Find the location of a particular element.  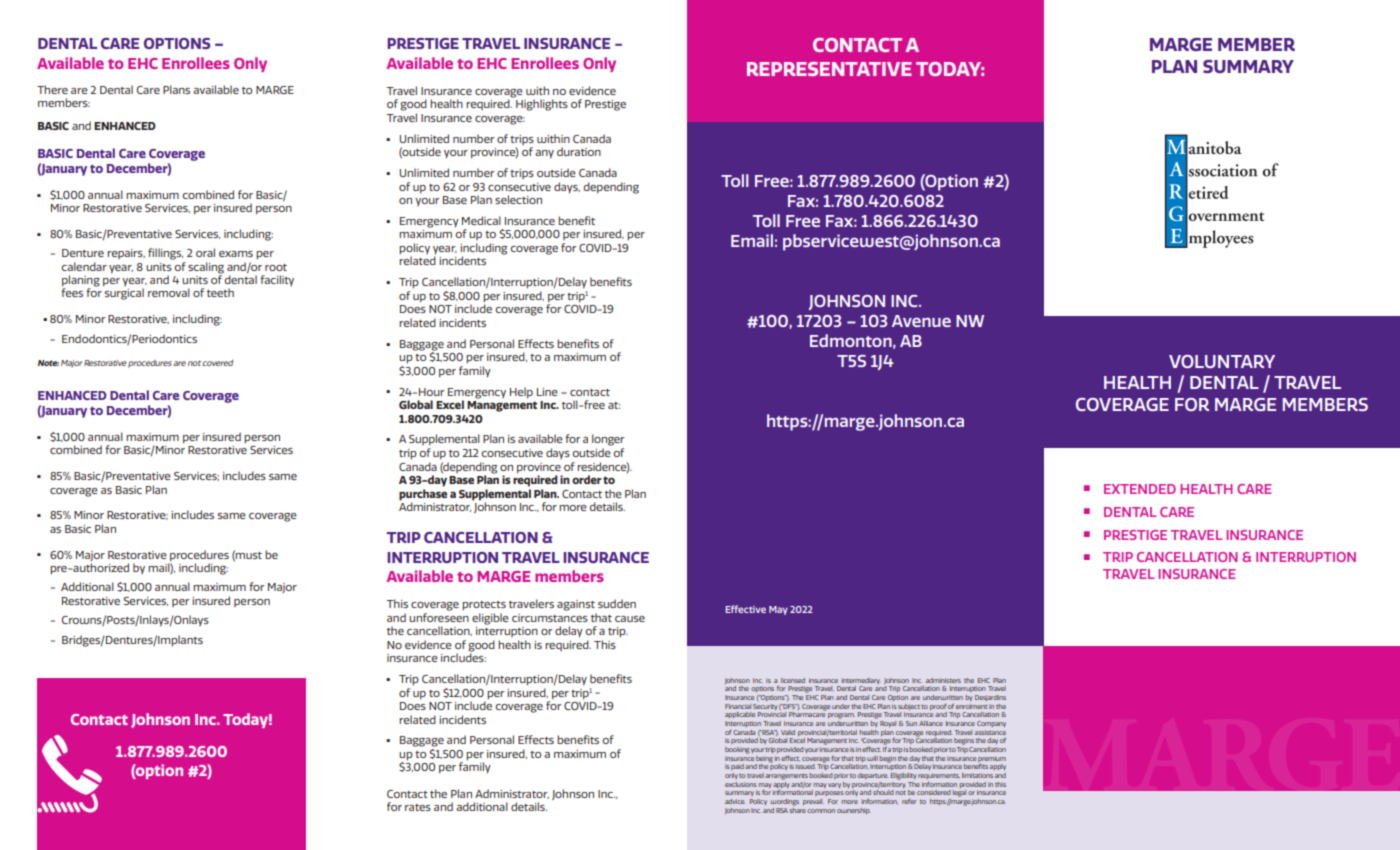

cause is located at coordinates (630, 619).
